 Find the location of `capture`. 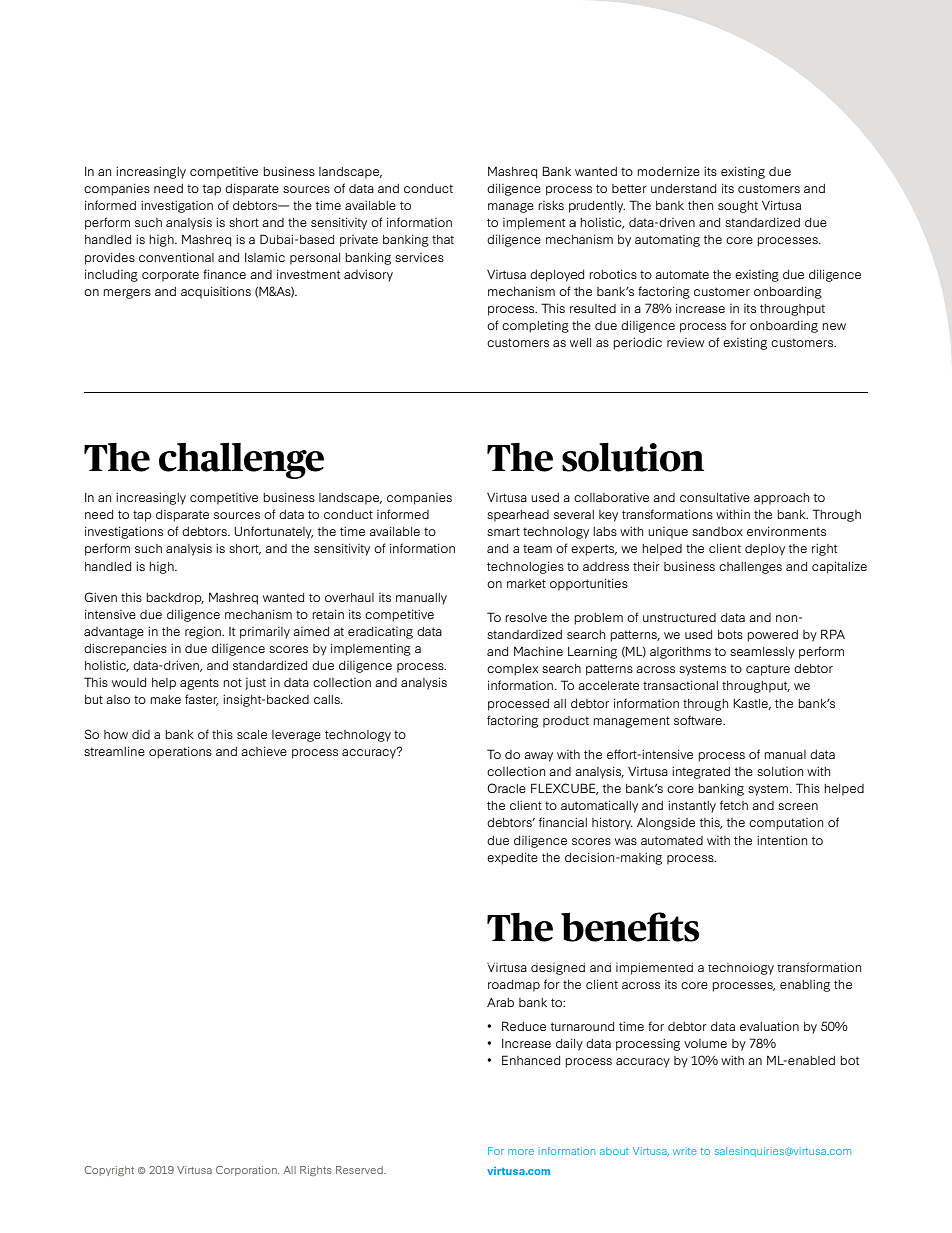

capture is located at coordinates (768, 670).
